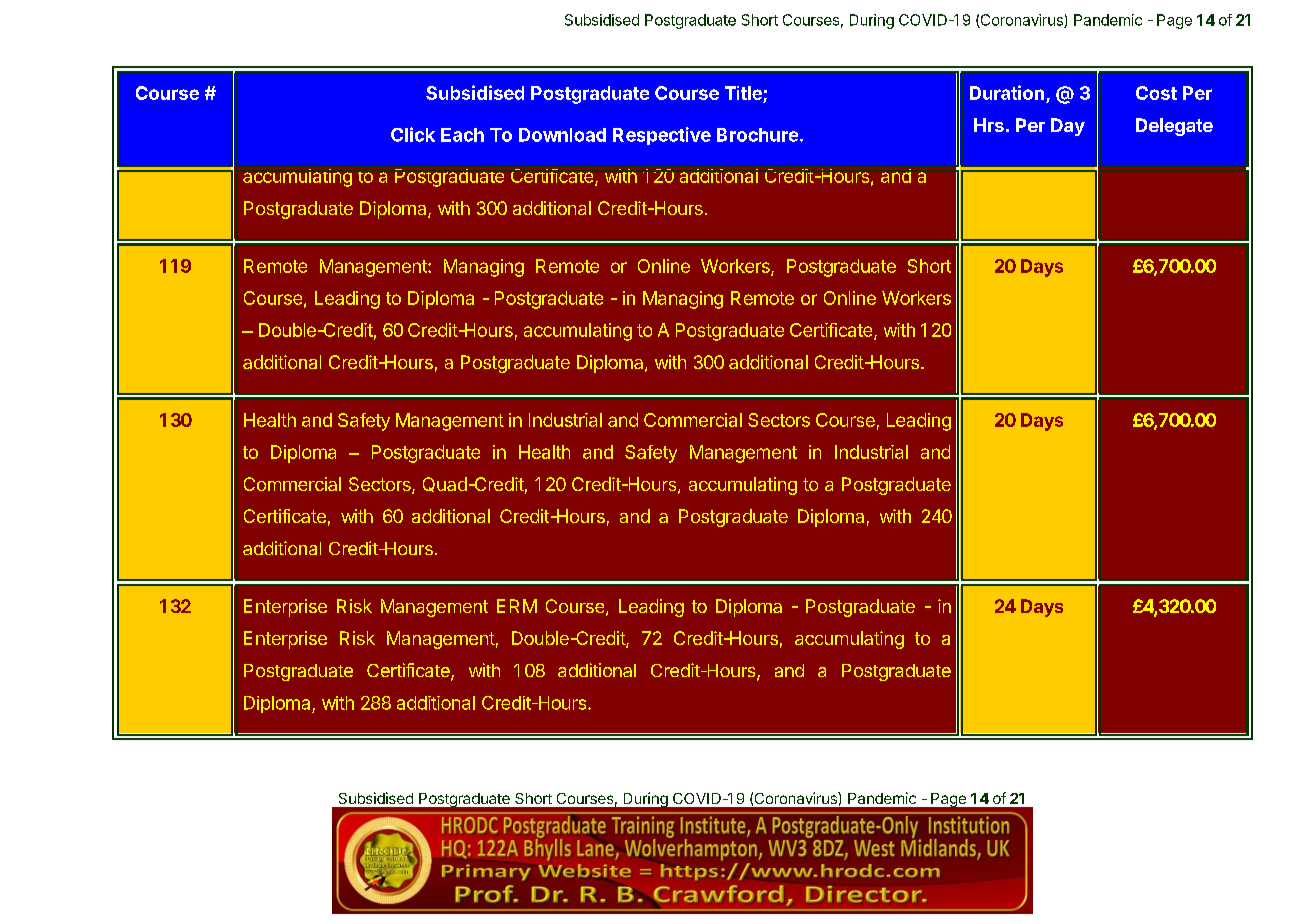 The height and width of the document is (924, 1308). What do you see at coordinates (562, 135) in the document?
I see `Download` at bounding box center [562, 135].
